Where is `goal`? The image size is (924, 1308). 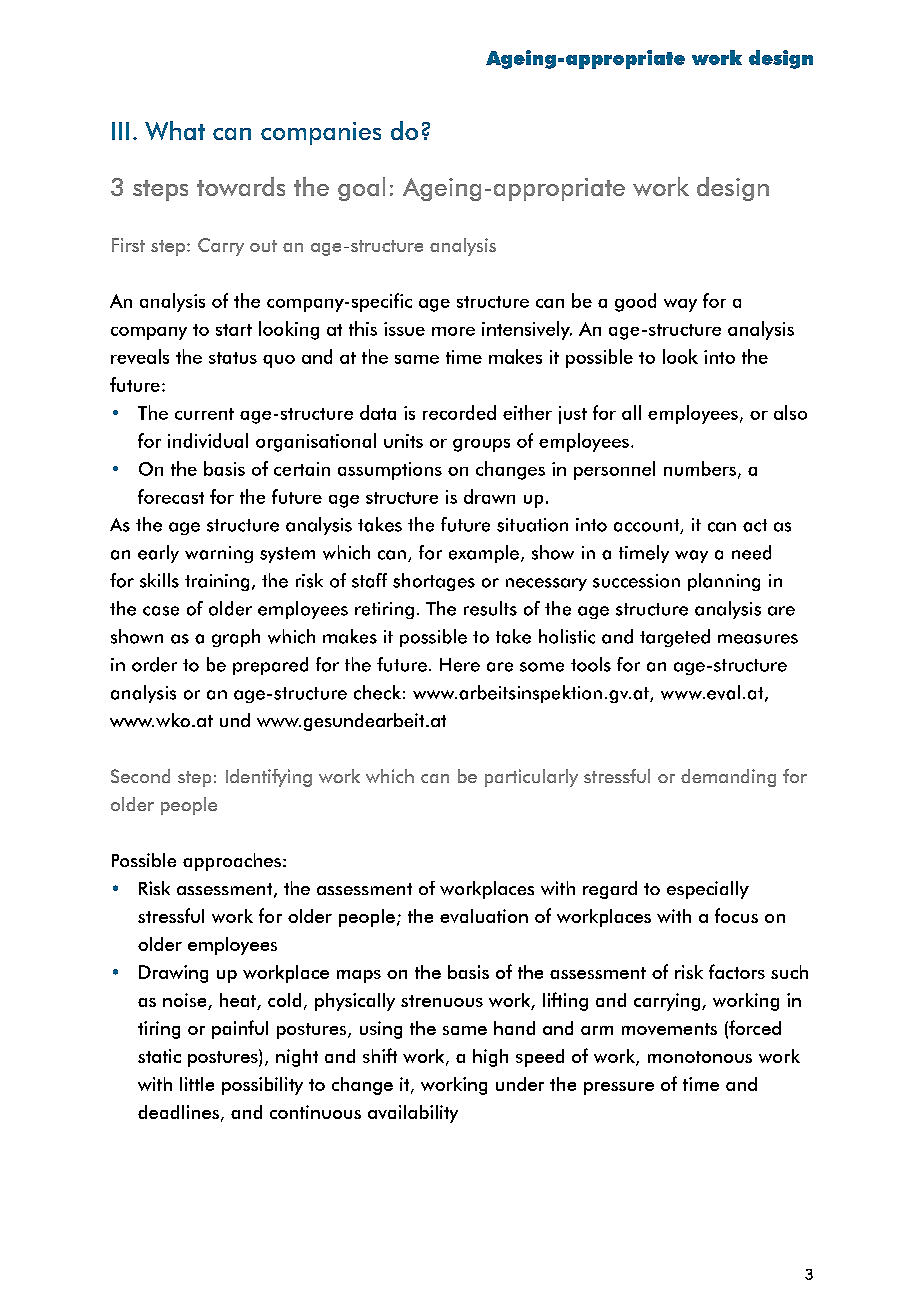 goal is located at coordinates (361, 189).
